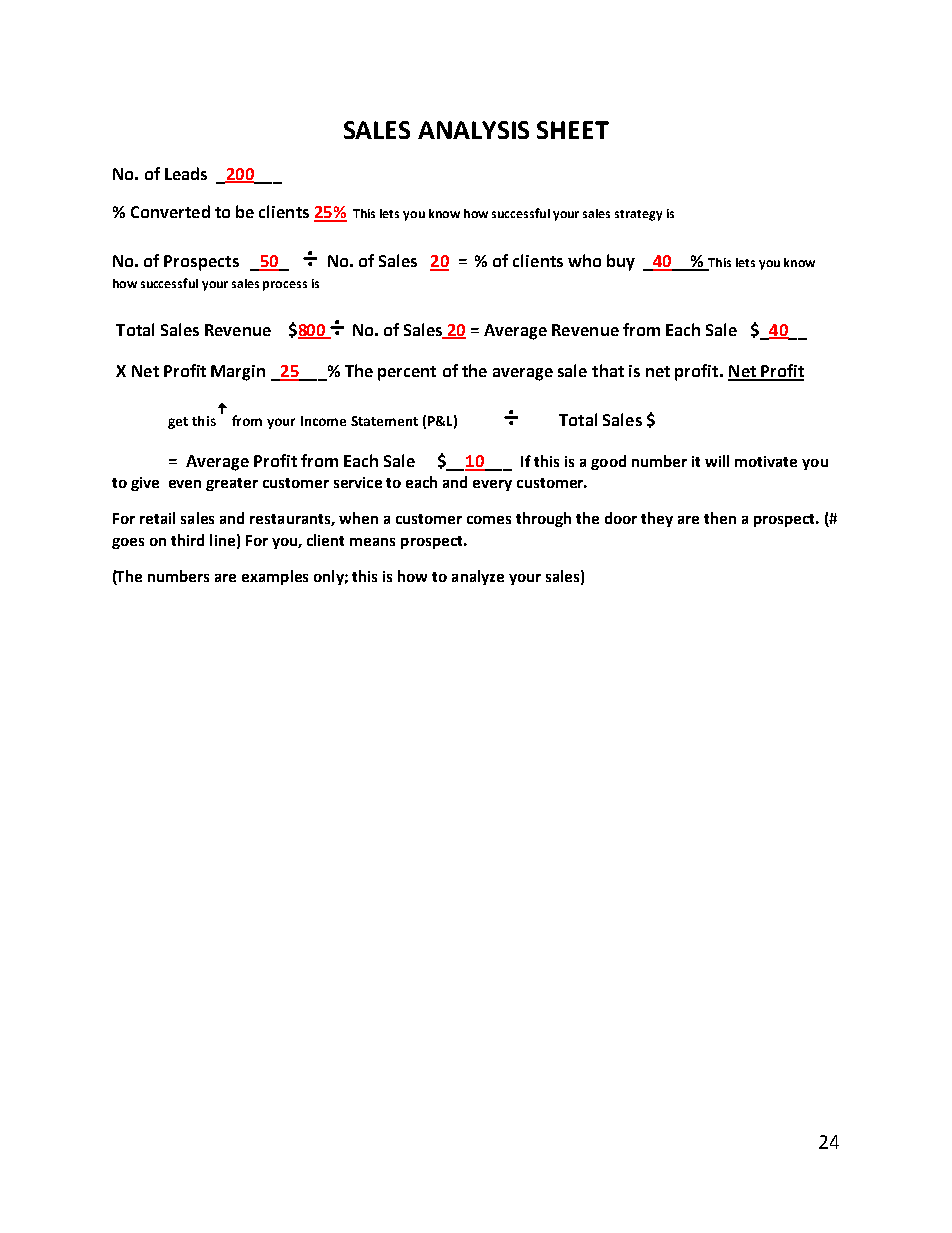  Describe the element at coordinates (478, 577) in the page. I see `analyze` at that location.
